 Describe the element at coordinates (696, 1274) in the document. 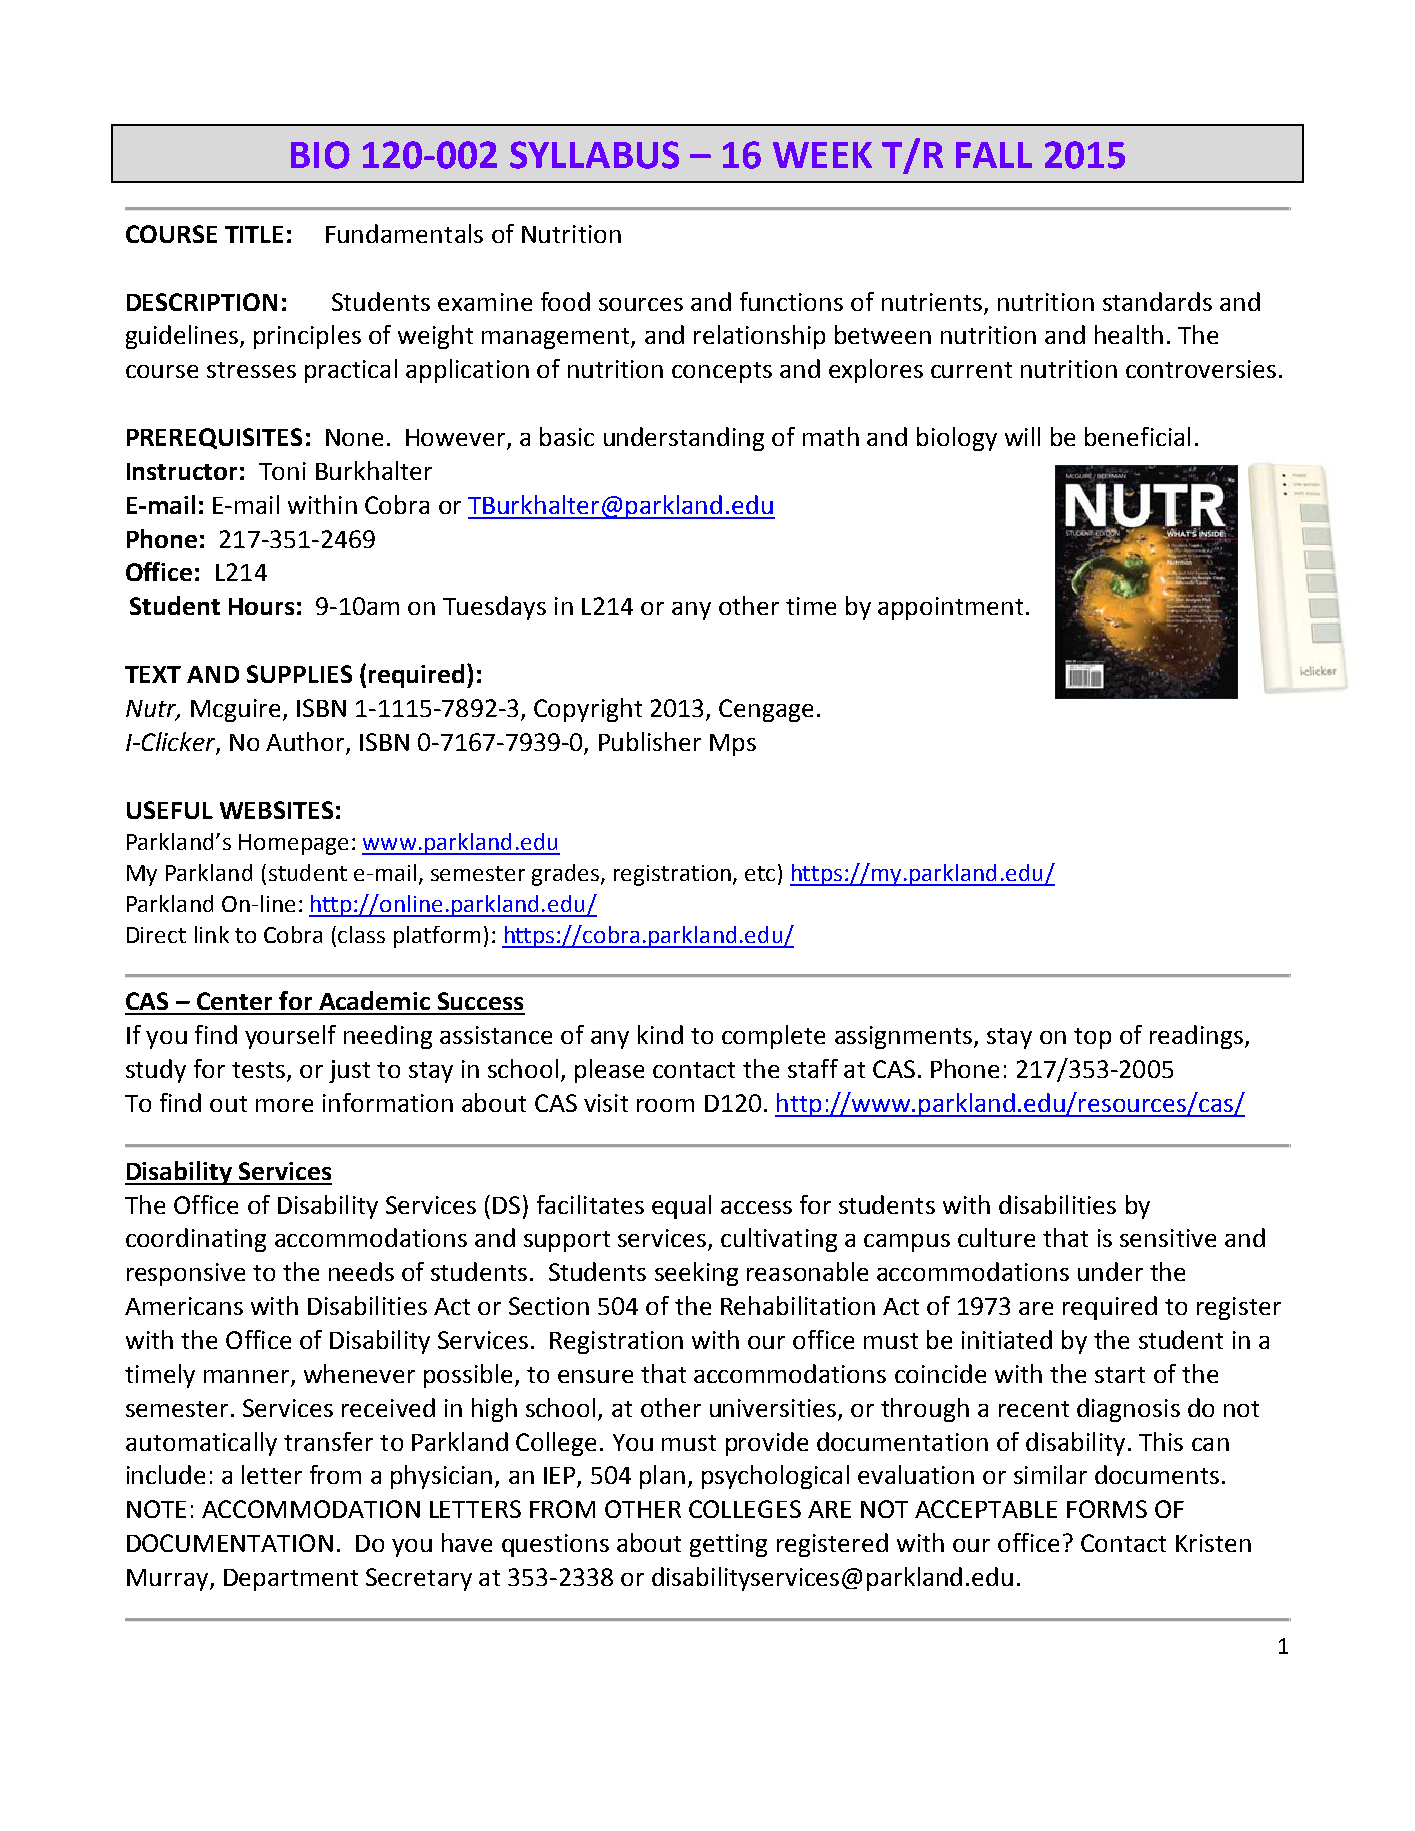

I see `seeking` at that location.
